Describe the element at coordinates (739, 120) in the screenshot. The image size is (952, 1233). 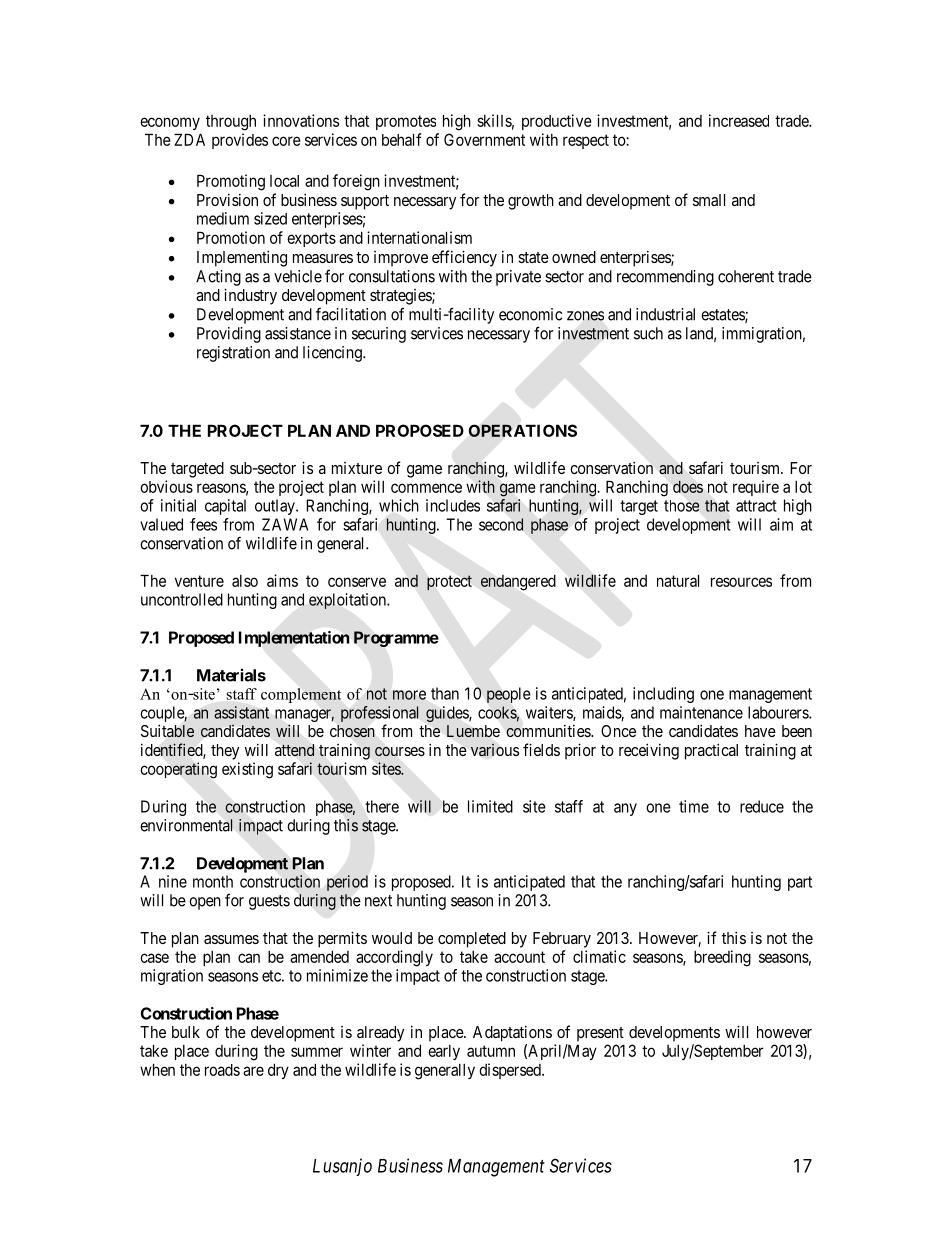
I see `increased` at that location.
